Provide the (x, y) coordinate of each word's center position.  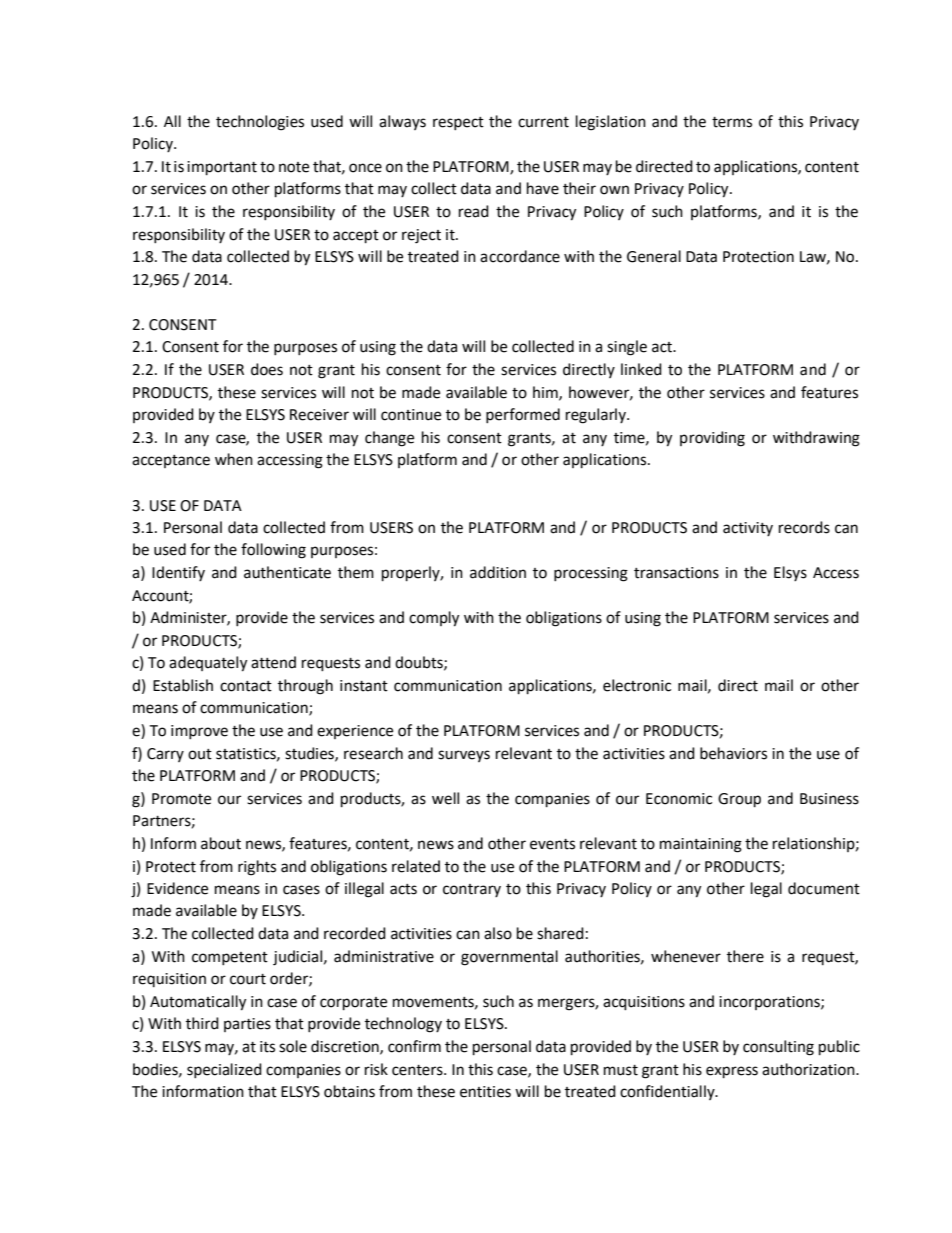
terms (732, 122)
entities (485, 1092)
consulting (778, 1048)
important (222, 168)
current (543, 122)
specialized (224, 1070)
